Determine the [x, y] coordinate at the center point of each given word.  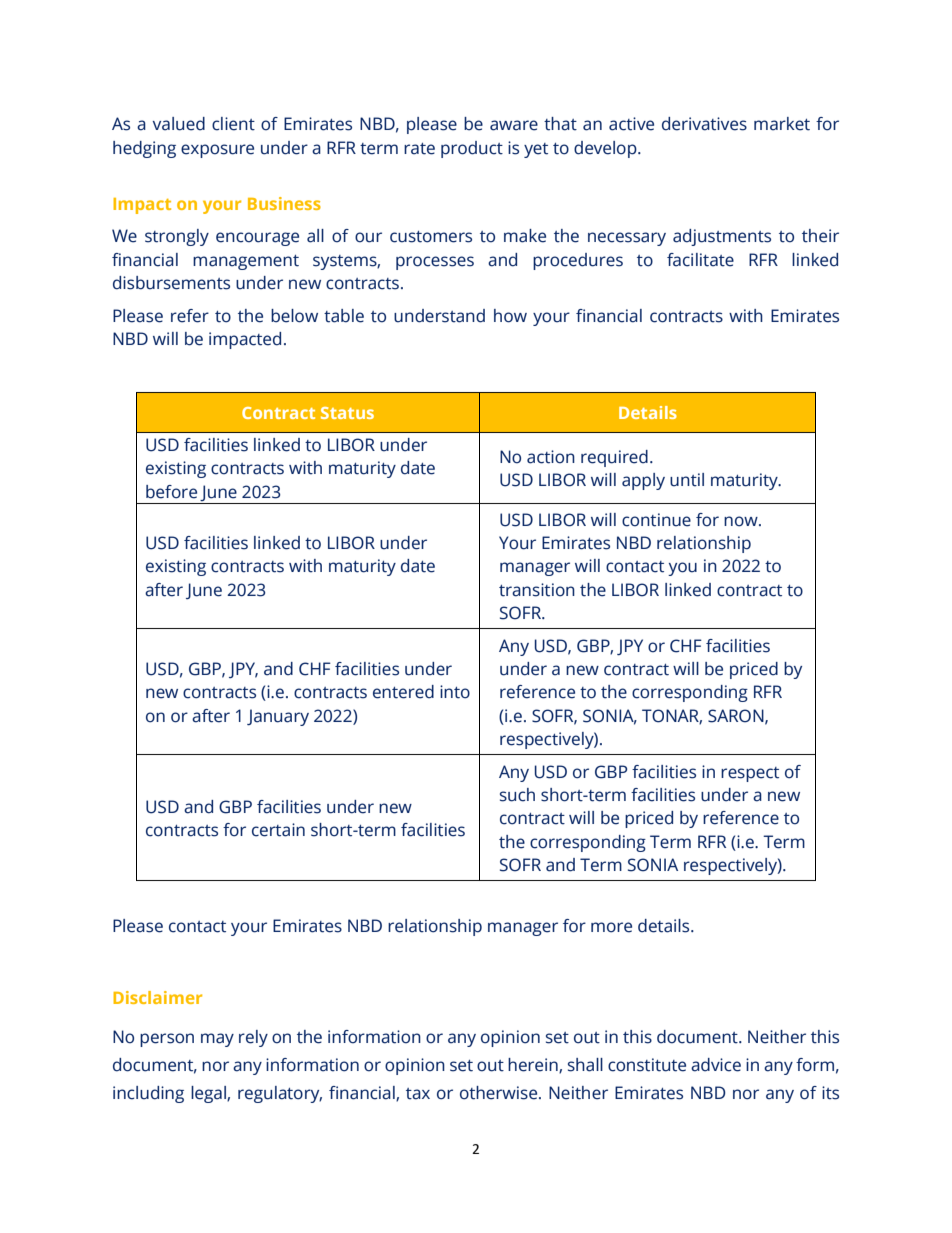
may [217, 1040]
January [278, 717]
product [472, 149]
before [171, 492]
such [517, 795]
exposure [217, 151]
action [551, 457]
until [687, 480]
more [611, 927]
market [782, 124]
